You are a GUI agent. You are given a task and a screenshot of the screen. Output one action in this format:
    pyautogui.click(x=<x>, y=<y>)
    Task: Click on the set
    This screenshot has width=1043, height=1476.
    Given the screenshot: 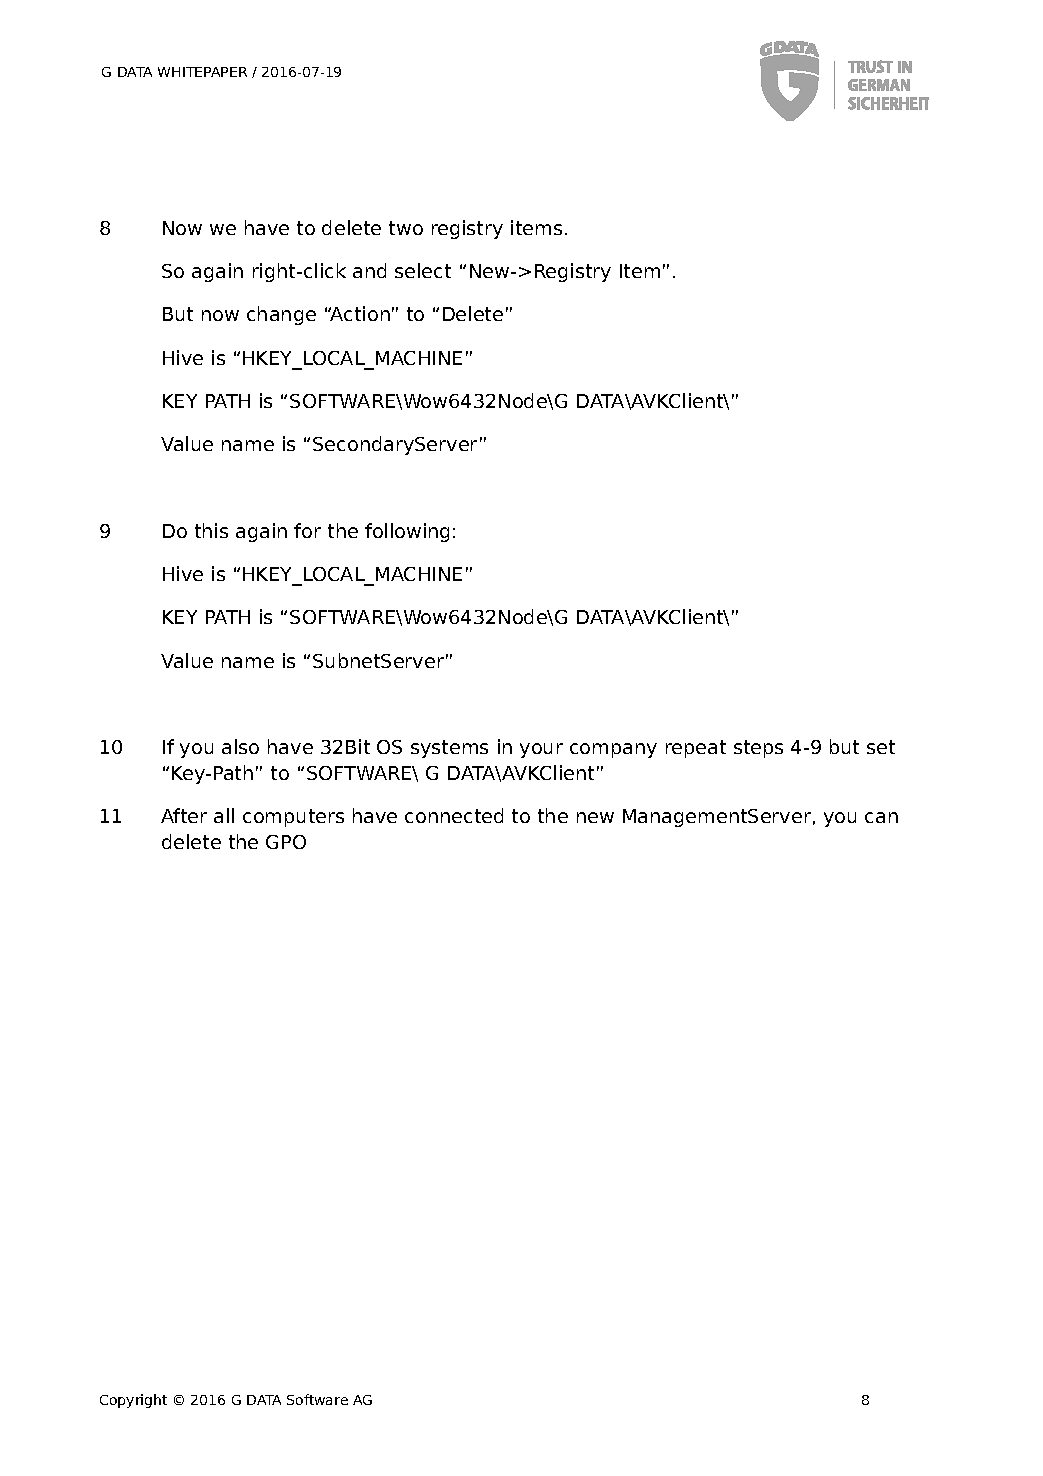 What is the action you would take?
    pyautogui.click(x=881, y=747)
